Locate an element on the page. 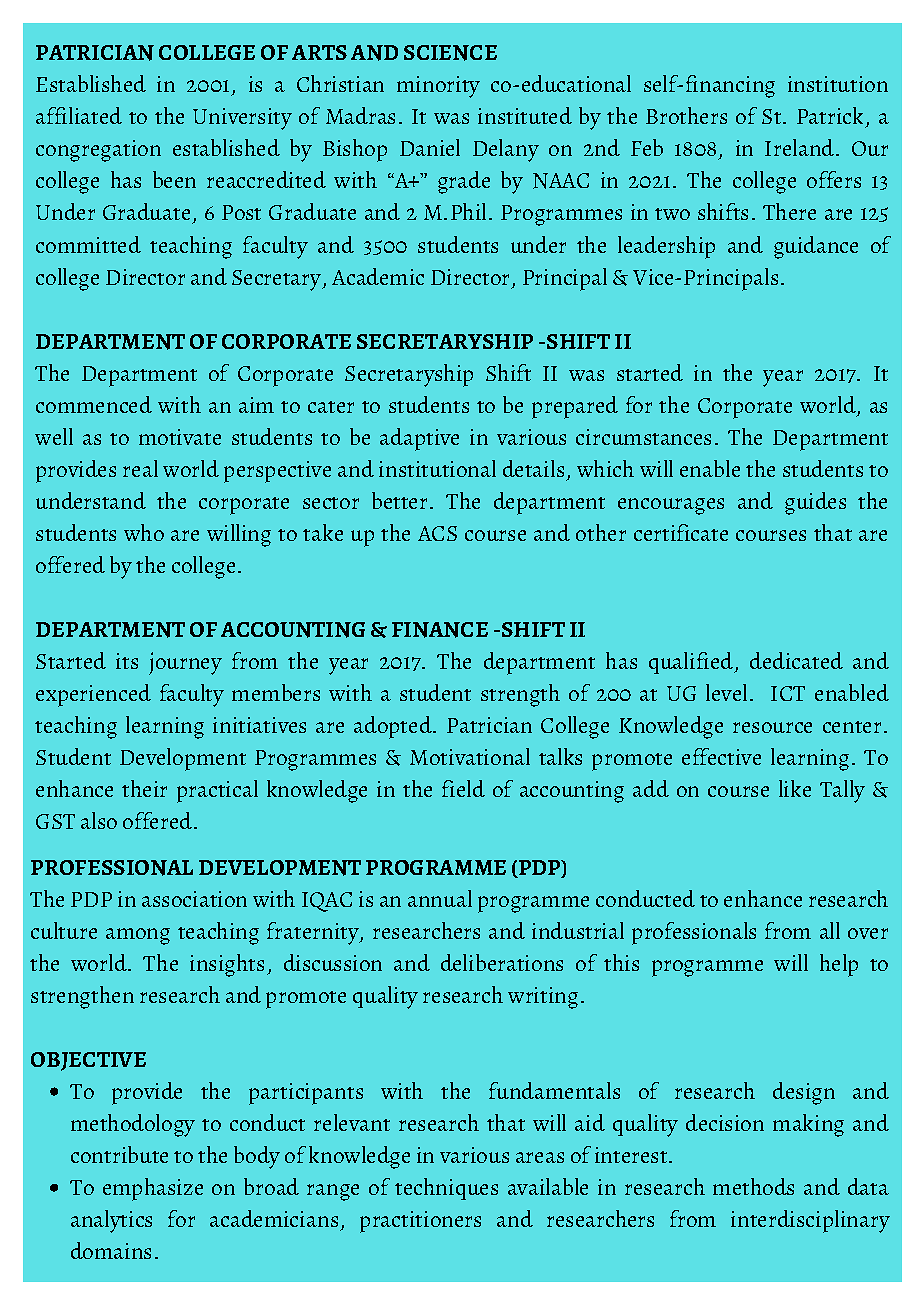  techniques is located at coordinates (446, 1189).
